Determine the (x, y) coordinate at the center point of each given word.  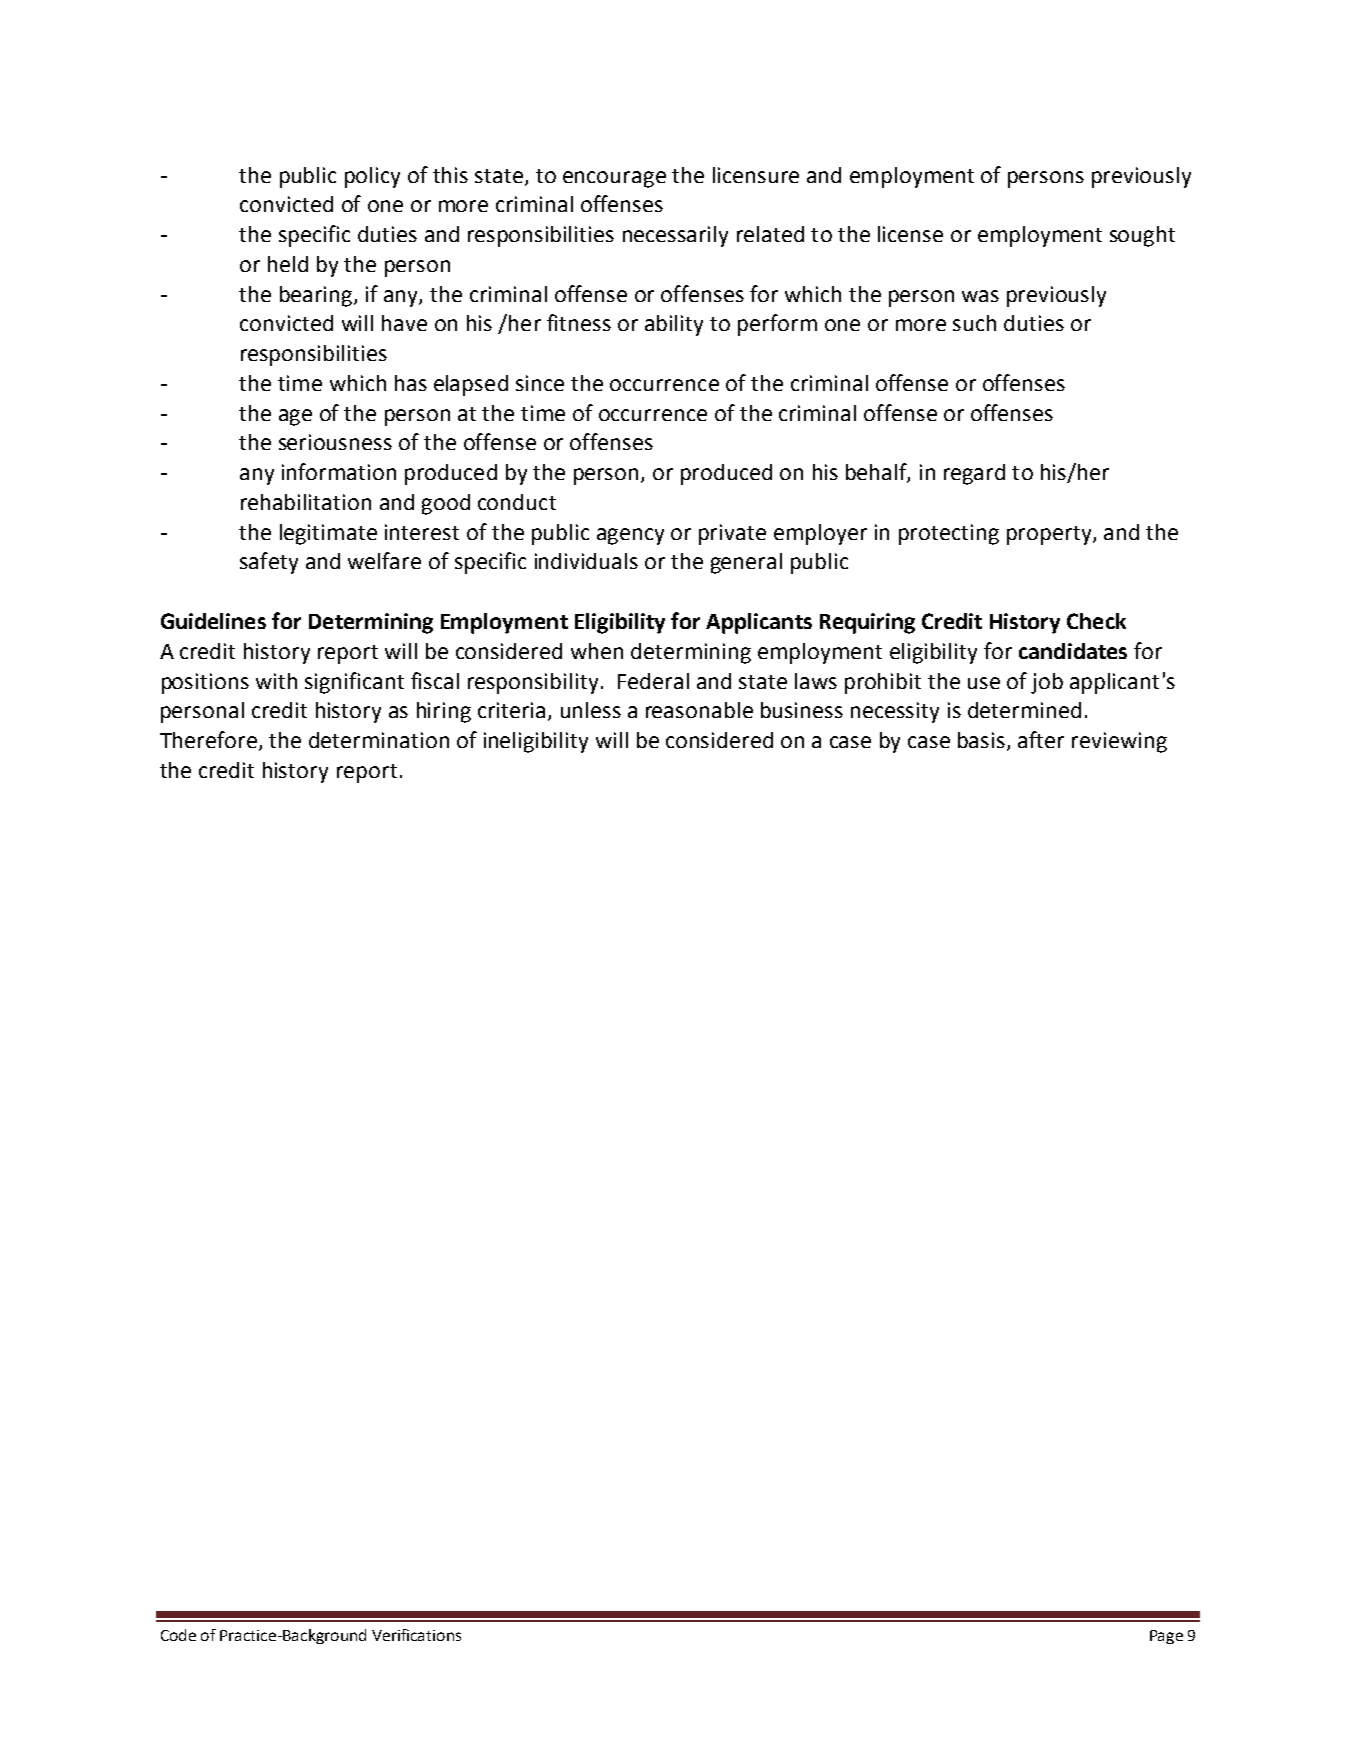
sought (1142, 236)
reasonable (699, 710)
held (288, 264)
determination (379, 740)
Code (178, 1635)
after (1041, 739)
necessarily (675, 236)
